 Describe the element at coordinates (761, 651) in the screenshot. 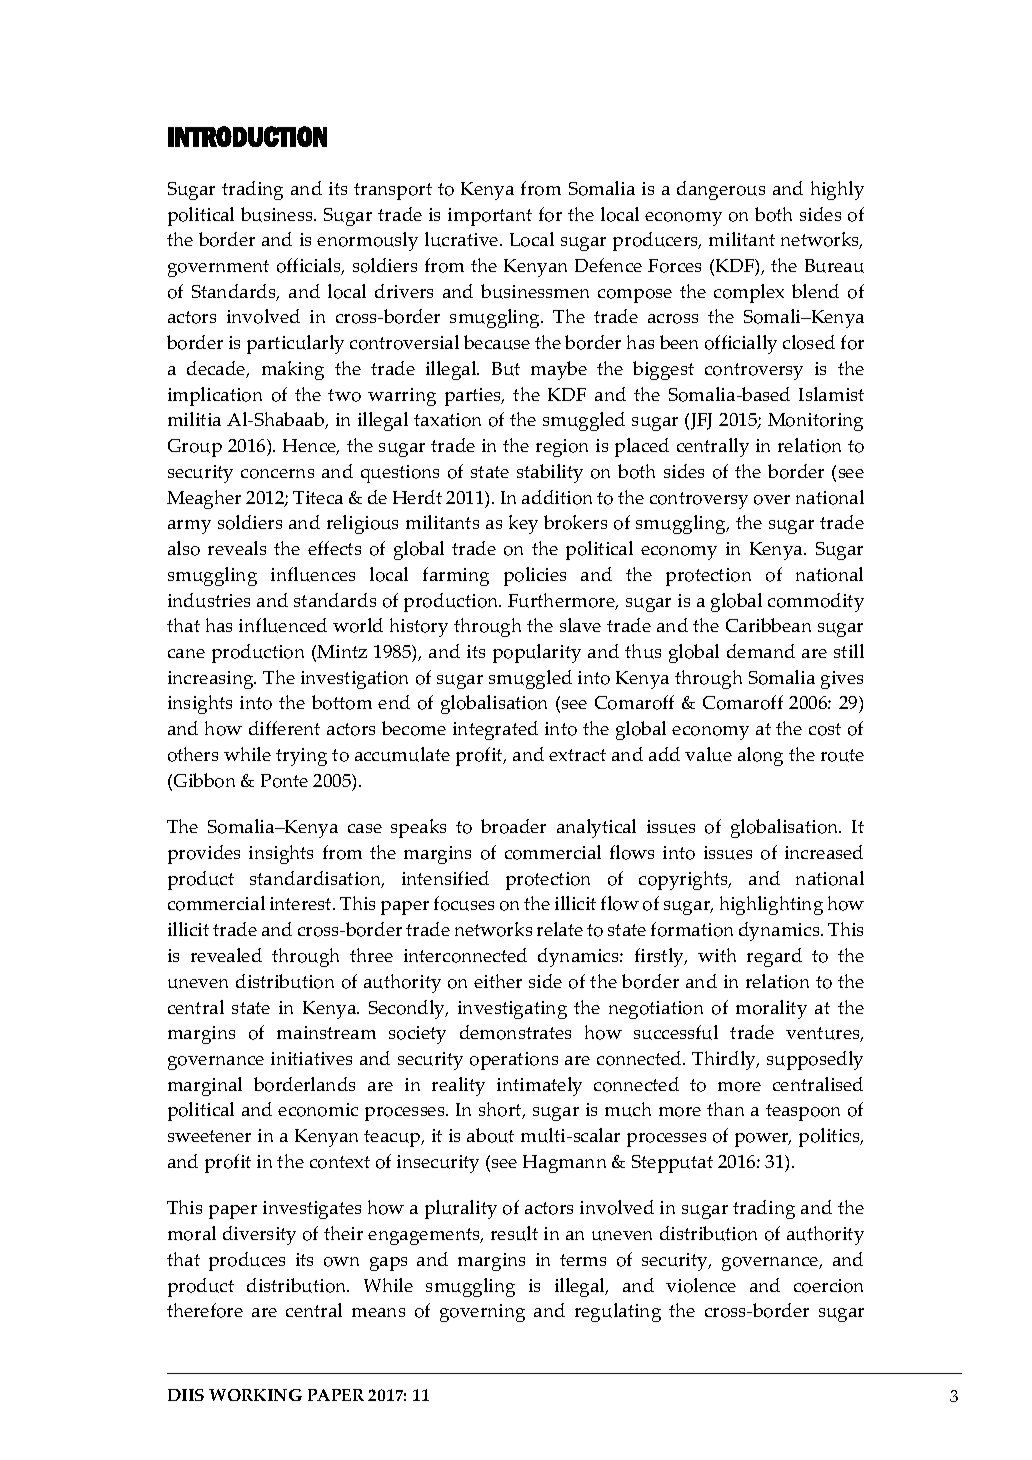

I see `demand` at that location.
